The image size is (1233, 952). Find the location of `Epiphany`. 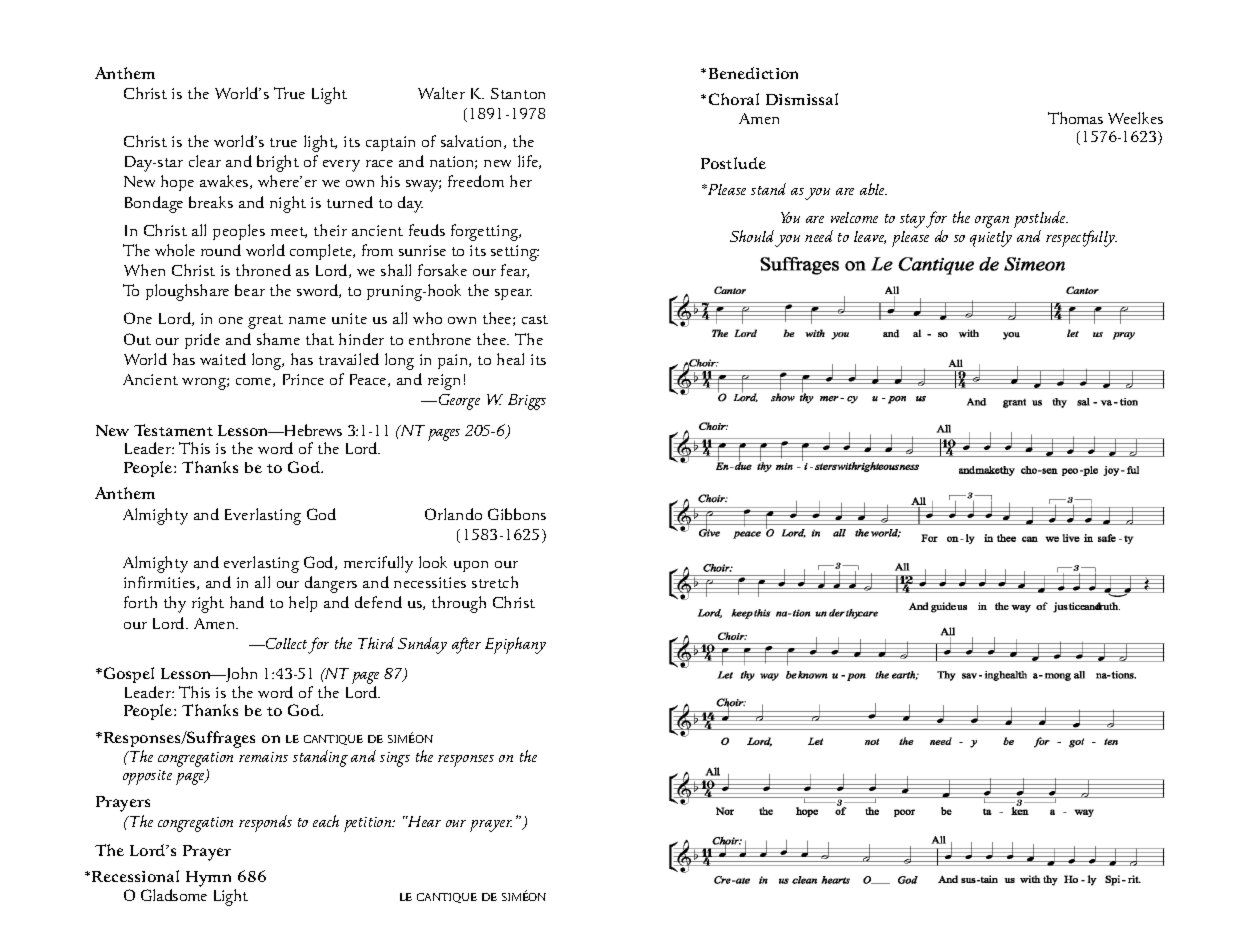

Epiphany is located at coordinates (515, 645).
